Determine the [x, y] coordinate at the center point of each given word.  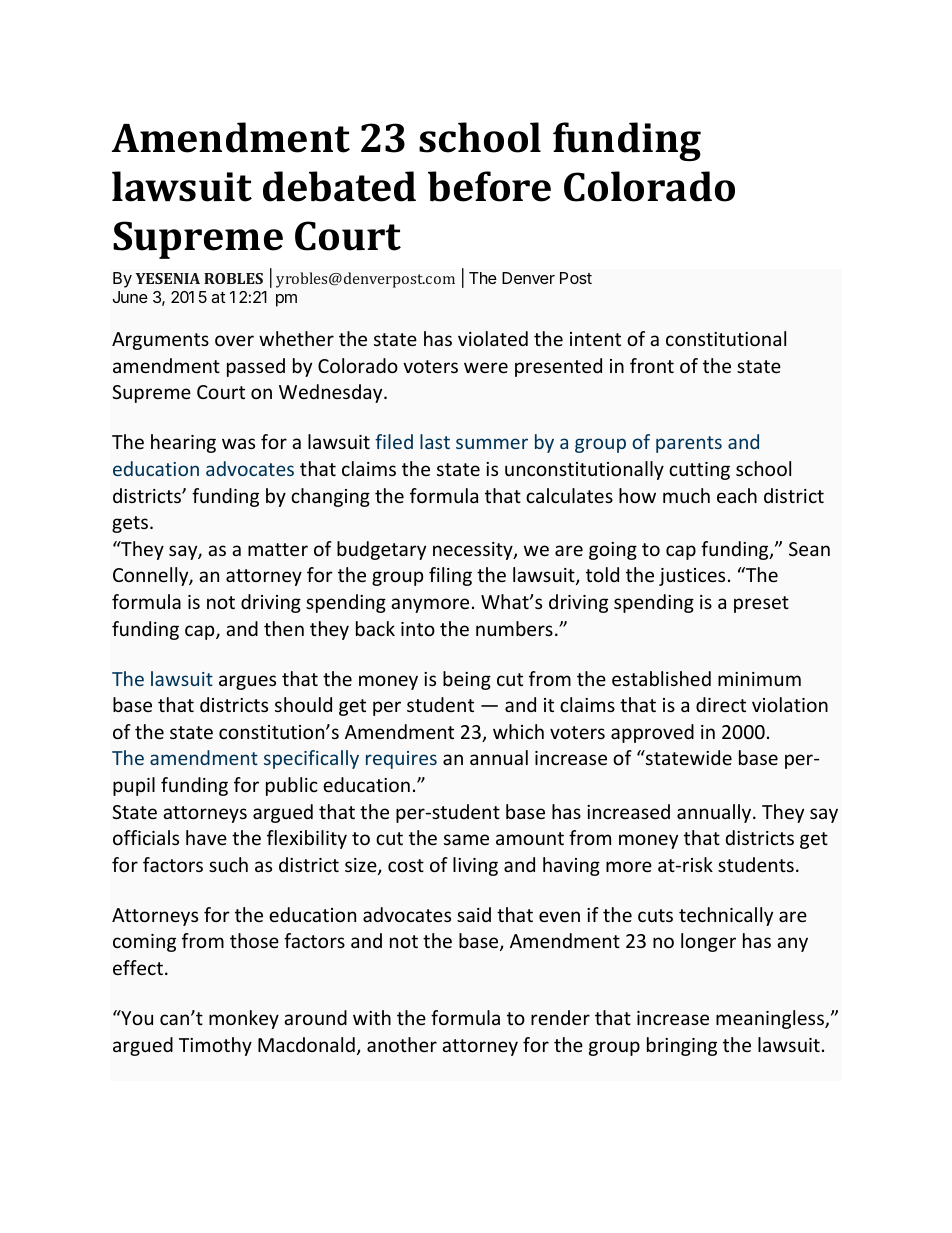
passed [256, 367]
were [486, 367]
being [467, 680]
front [652, 365]
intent [595, 339]
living [475, 866]
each [737, 495]
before [489, 186]
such [228, 864]
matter [278, 549]
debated [339, 186]
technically [726, 916]
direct [721, 704]
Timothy [215, 1046]
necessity [474, 551]
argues [247, 682]
